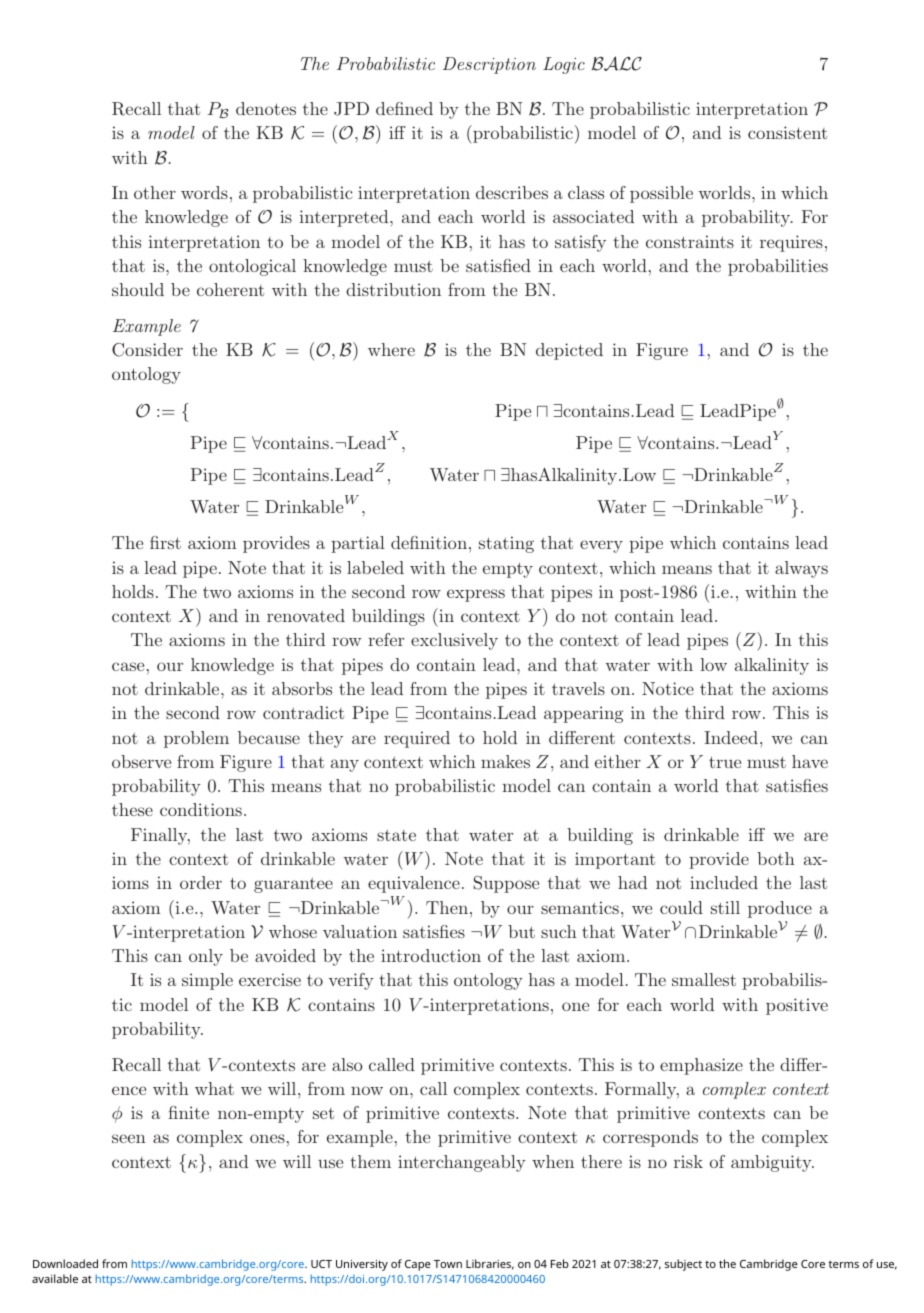 This screenshot has height=1313, width=924. What do you see at coordinates (201, 882) in the screenshot?
I see `order` at bounding box center [201, 882].
